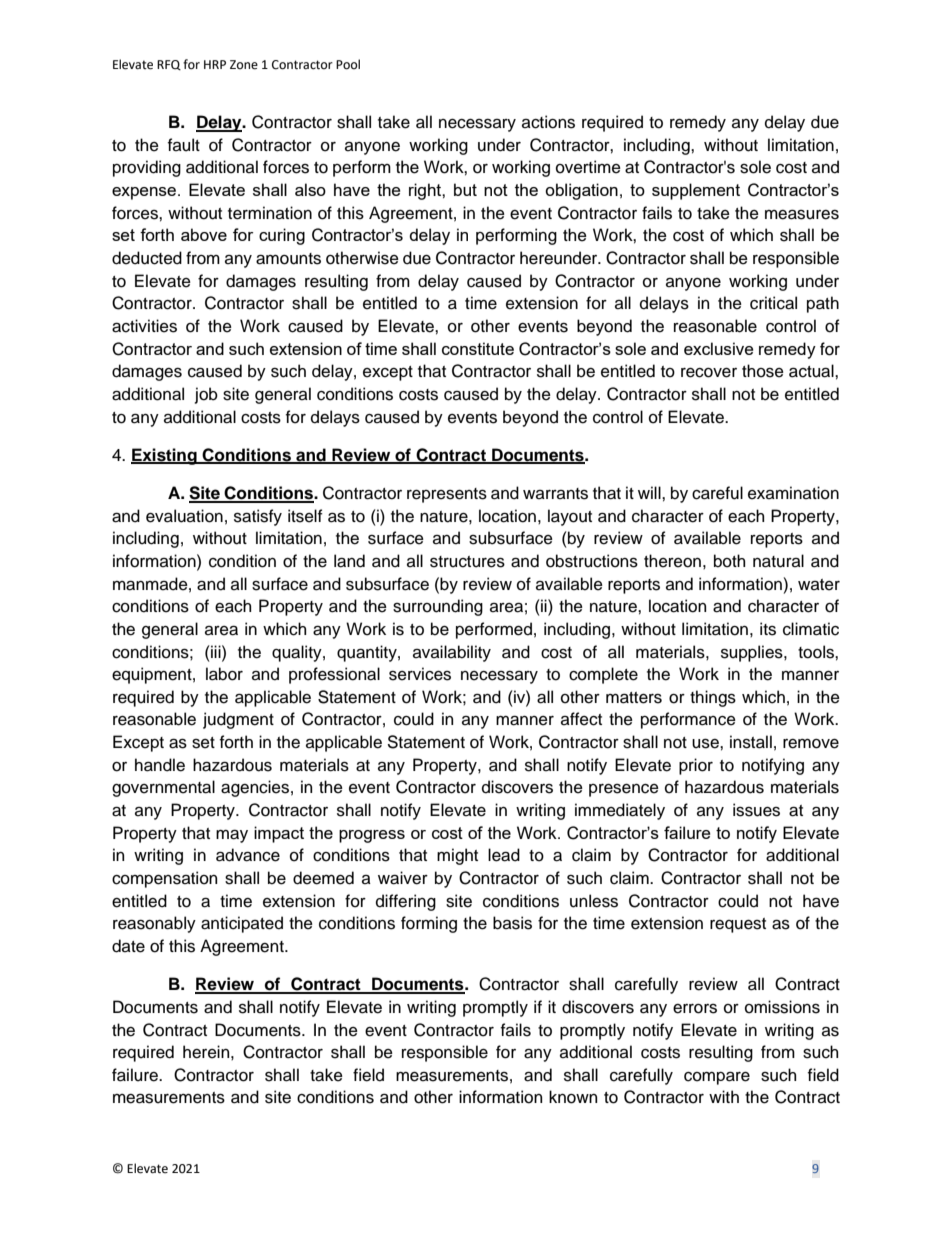  Describe the element at coordinates (696, 191) in the page. I see `supplement` at that location.
